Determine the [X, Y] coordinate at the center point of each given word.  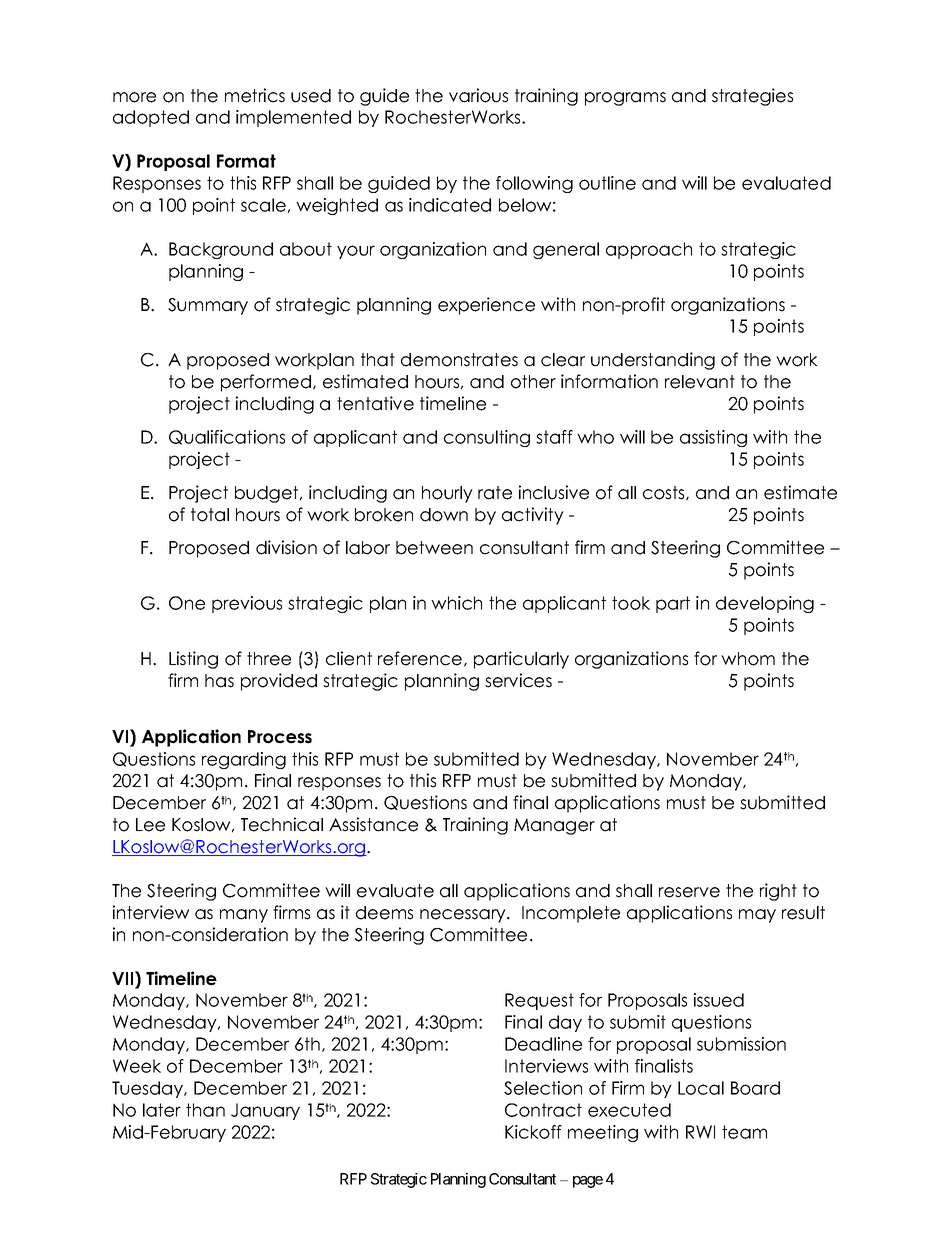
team [744, 1132]
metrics [255, 95]
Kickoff [533, 1132]
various [478, 95]
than [205, 1110]
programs [625, 99]
